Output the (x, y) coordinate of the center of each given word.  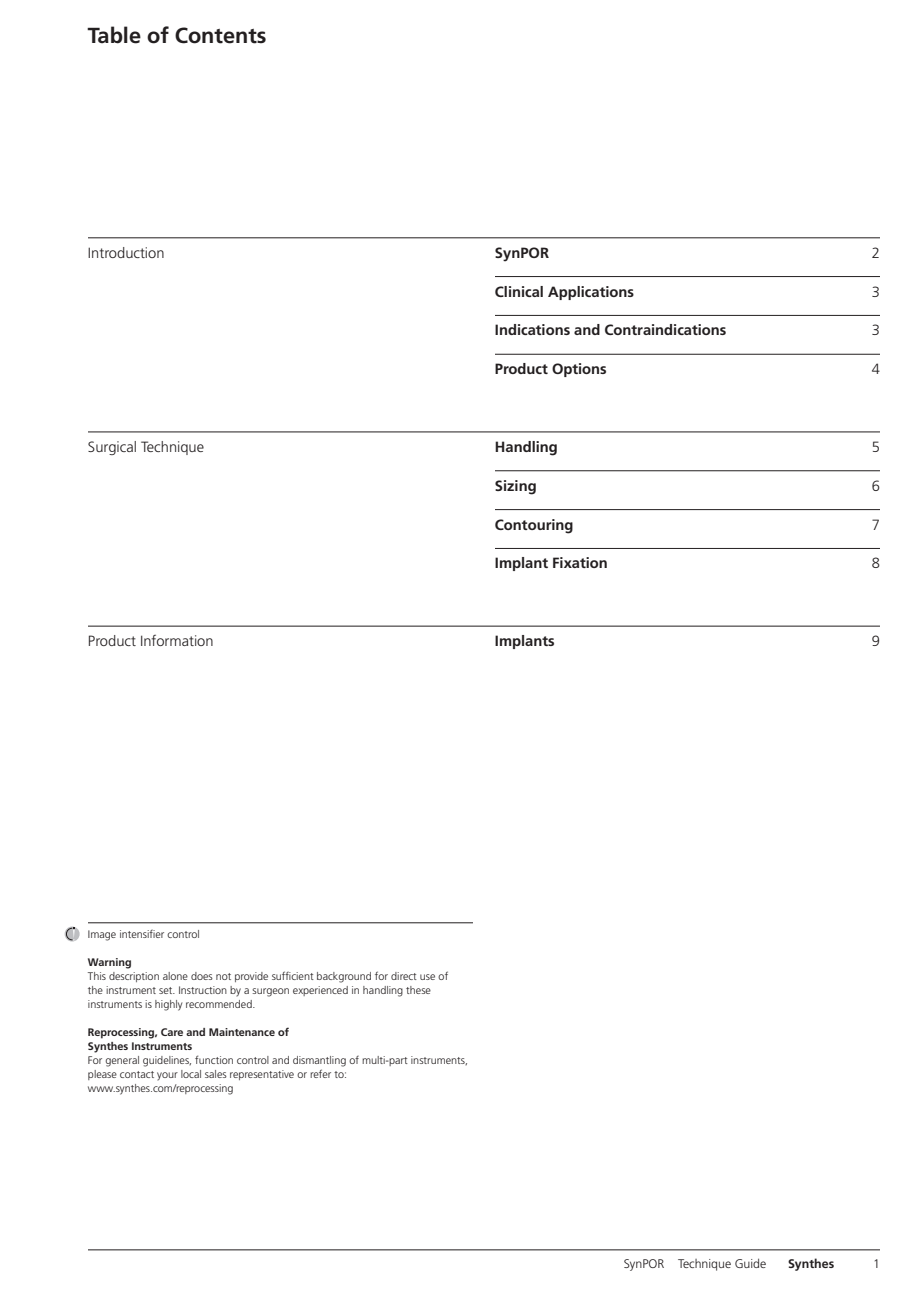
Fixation (580, 562)
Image (102, 935)
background (344, 977)
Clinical (519, 291)
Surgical (112, 448)
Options (579, 370)
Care (172, 1032)
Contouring (534, 526)
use (427, 977)
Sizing (515, 487)
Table (114, 35)
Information (177, 640)
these (418, 990)
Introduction (126, 252)
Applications (591, 293)
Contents (220, 35)
